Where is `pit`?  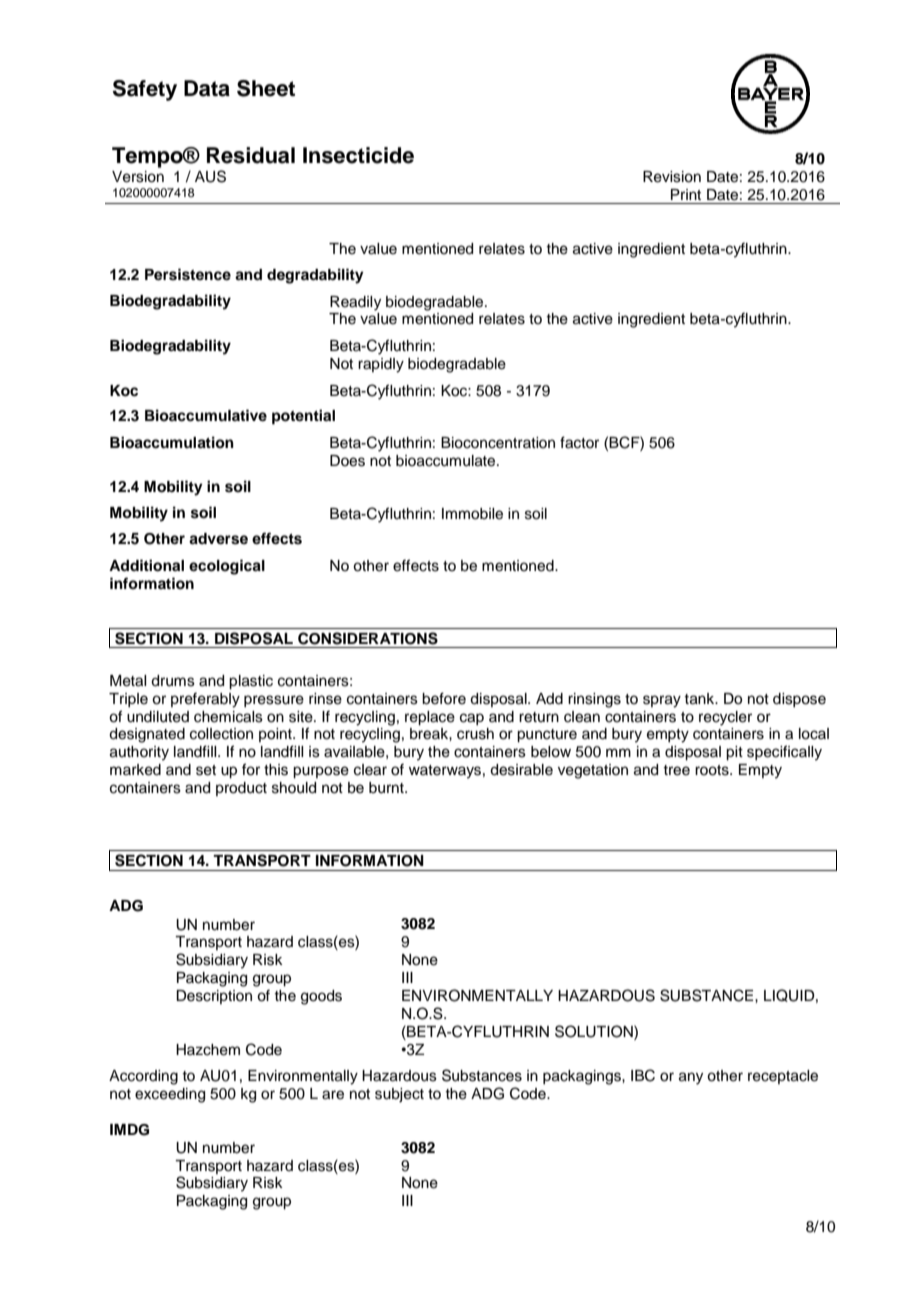 pit is located at coordinates (734, 753).
